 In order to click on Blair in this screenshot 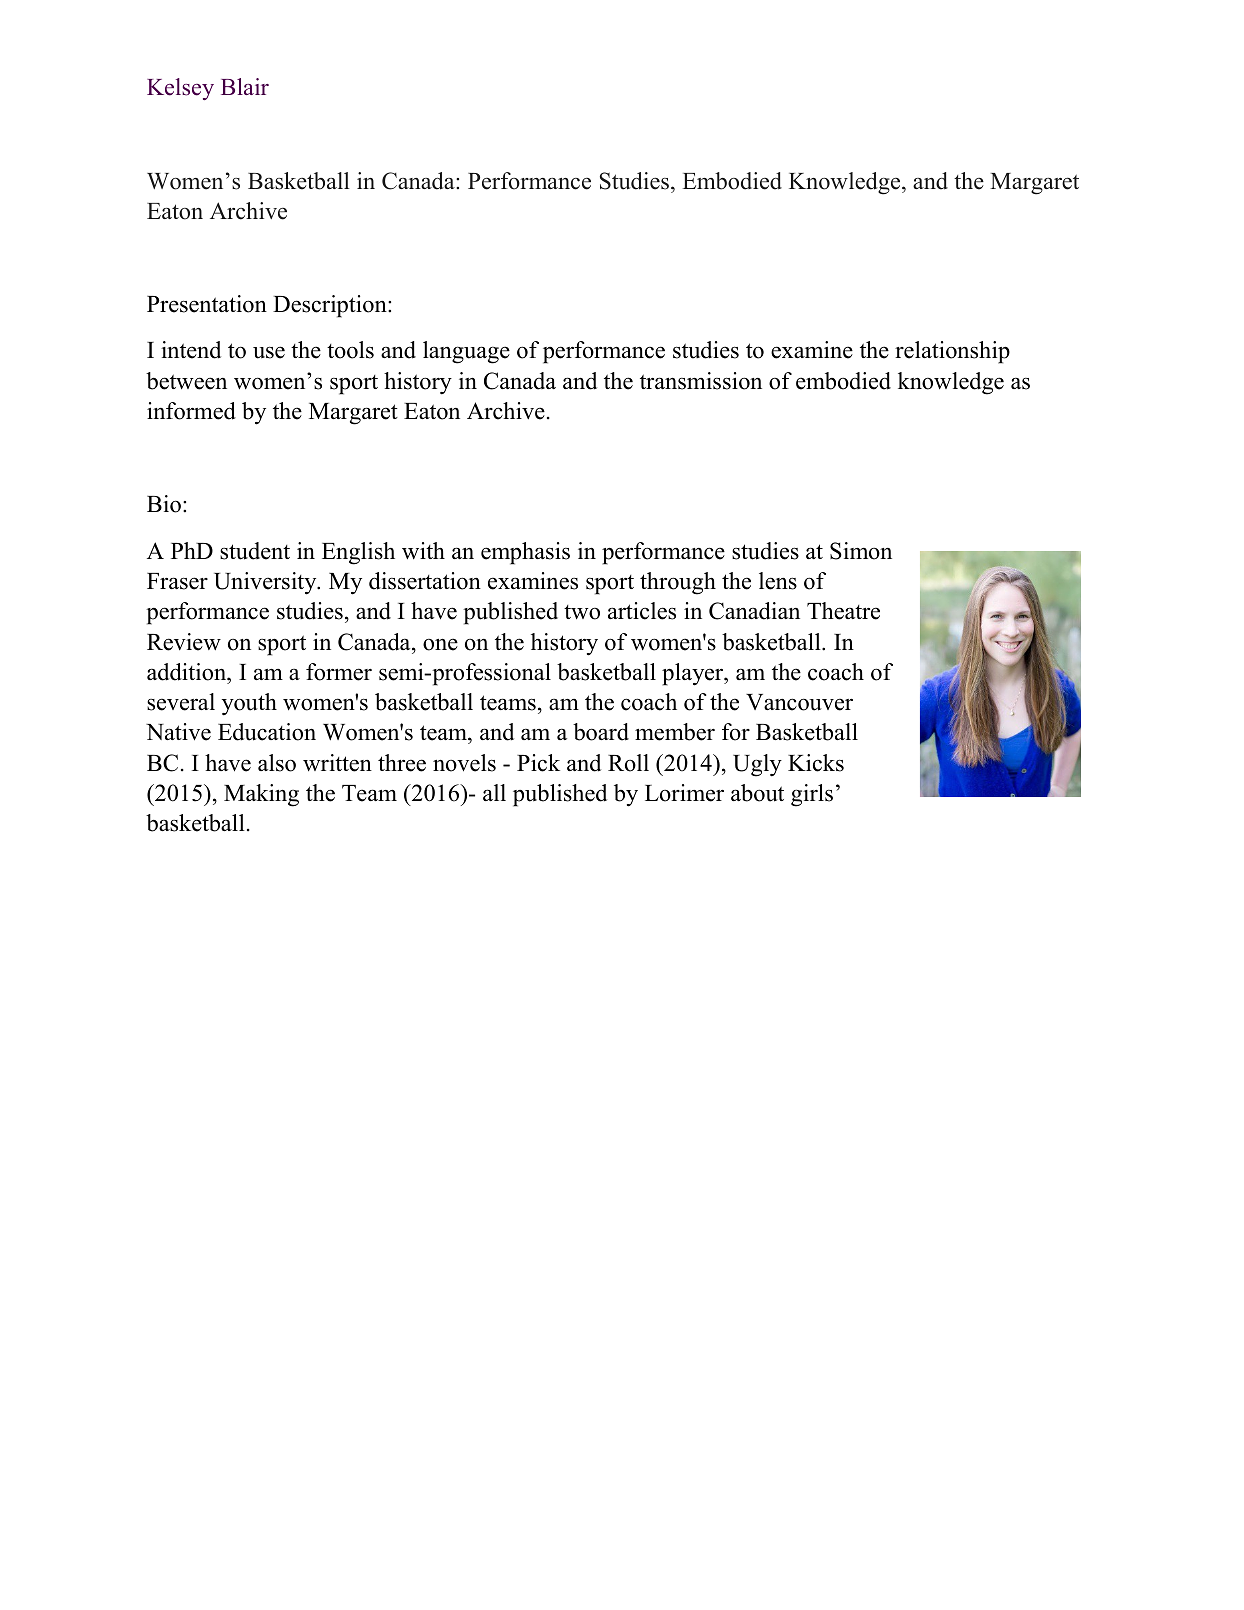, I will do `click(245, 86)`.
